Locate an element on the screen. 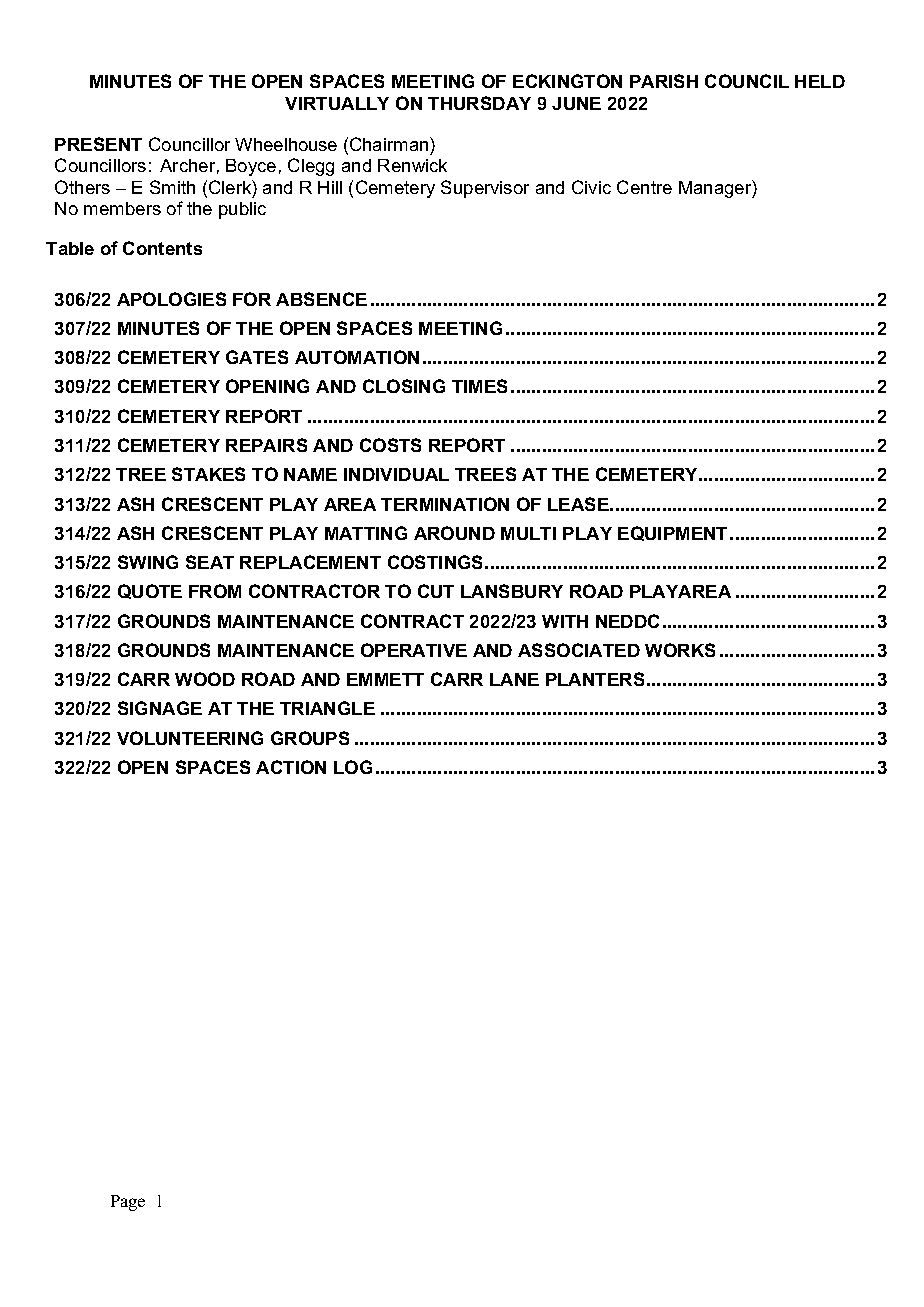  INDIVIDUAL is located at coordinates (396, 474).
